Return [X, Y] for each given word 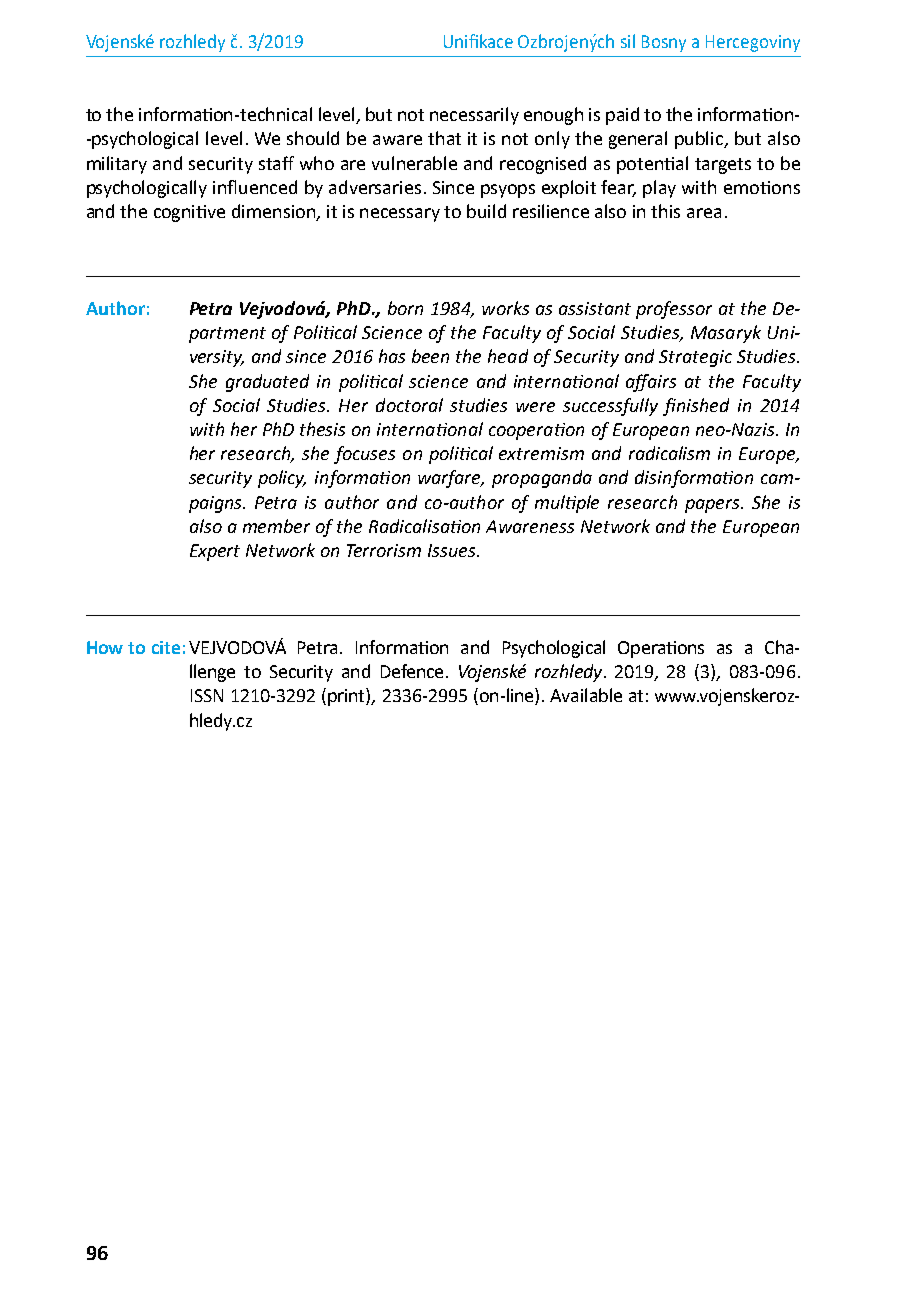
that [444, 138]
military [117, 165]
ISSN [207, 695]
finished [696, 407]
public [700, 140]
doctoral [409, 405]
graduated [267, 383]
